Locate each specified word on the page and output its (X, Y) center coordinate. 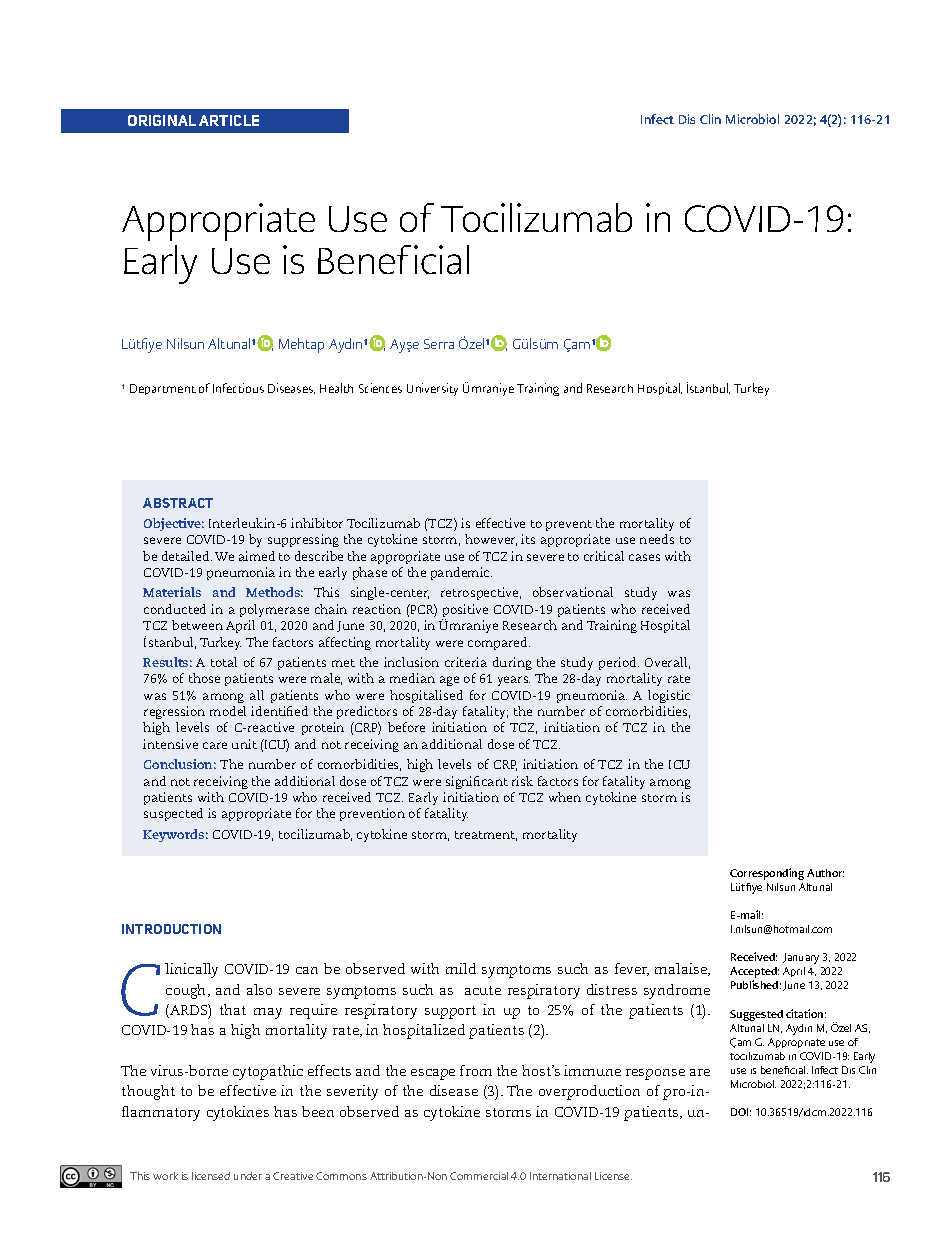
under (248, 1176)
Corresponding (767, 874)
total (224, 662)
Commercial (479, 1176)
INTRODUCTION (171, 929)
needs (657, 539)
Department (163, 389)
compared (499, 643)
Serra (439, 344)
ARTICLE (229, 120)
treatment (486, 836)
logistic (669, 696)
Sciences (380, 388)
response (655, 1074)
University (432, 389)
